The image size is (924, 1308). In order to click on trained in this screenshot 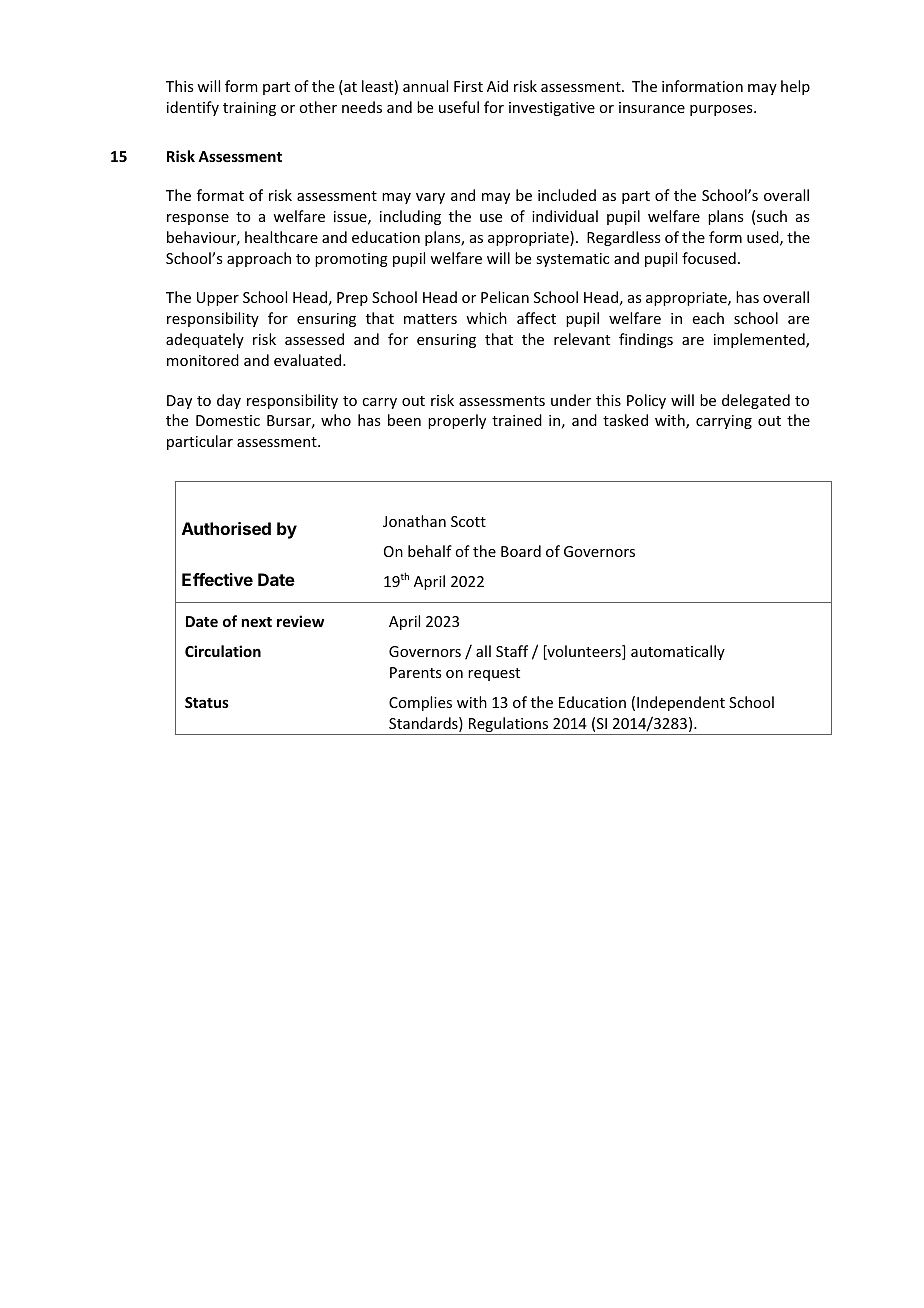, I will do `click(517, 420)`.
